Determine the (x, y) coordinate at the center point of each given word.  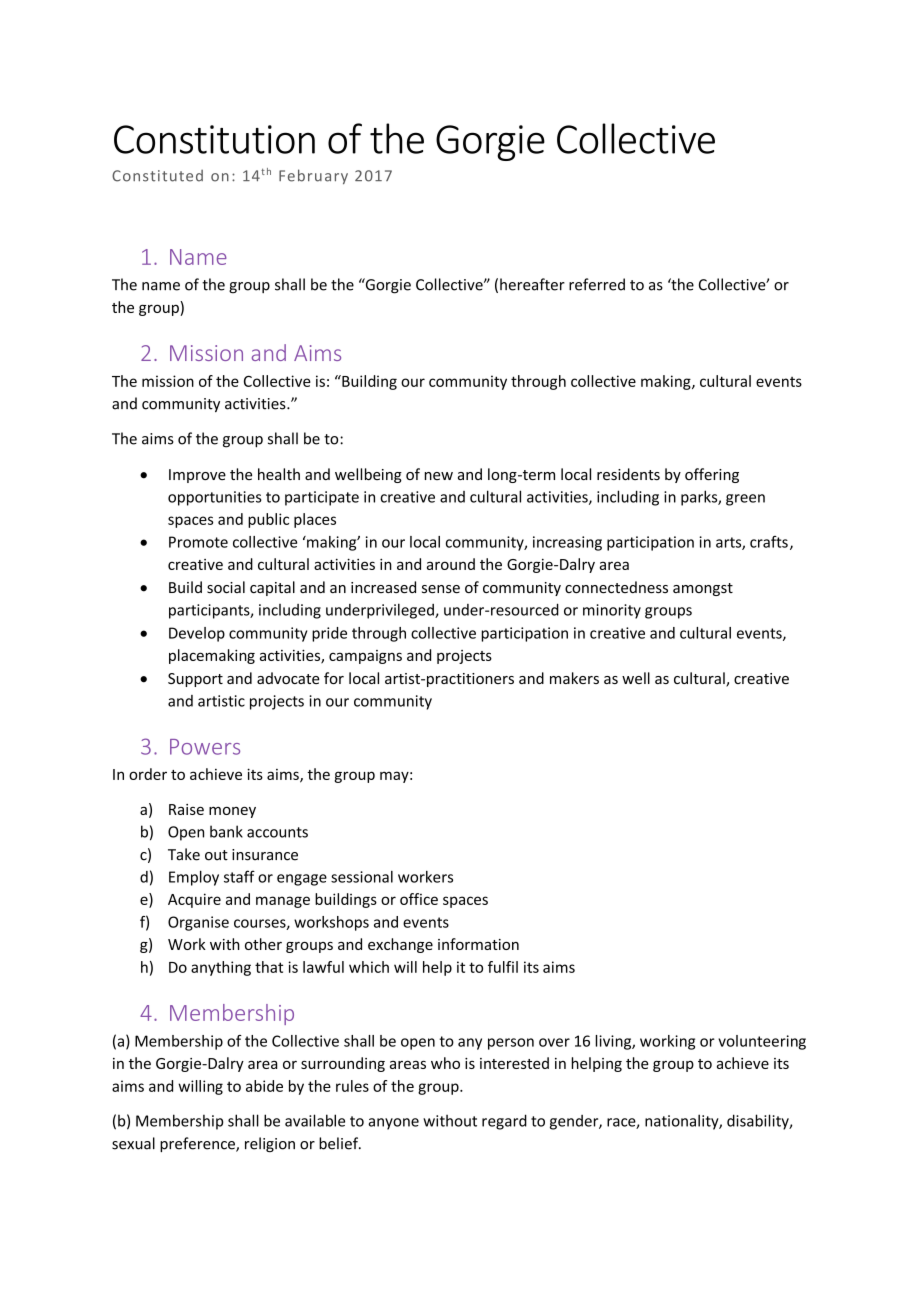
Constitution (214, 139)
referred (597, 284)
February (313, 176)
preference (198, 1144)
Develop (197, 634)
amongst (703, 589)
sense (441, 589)
